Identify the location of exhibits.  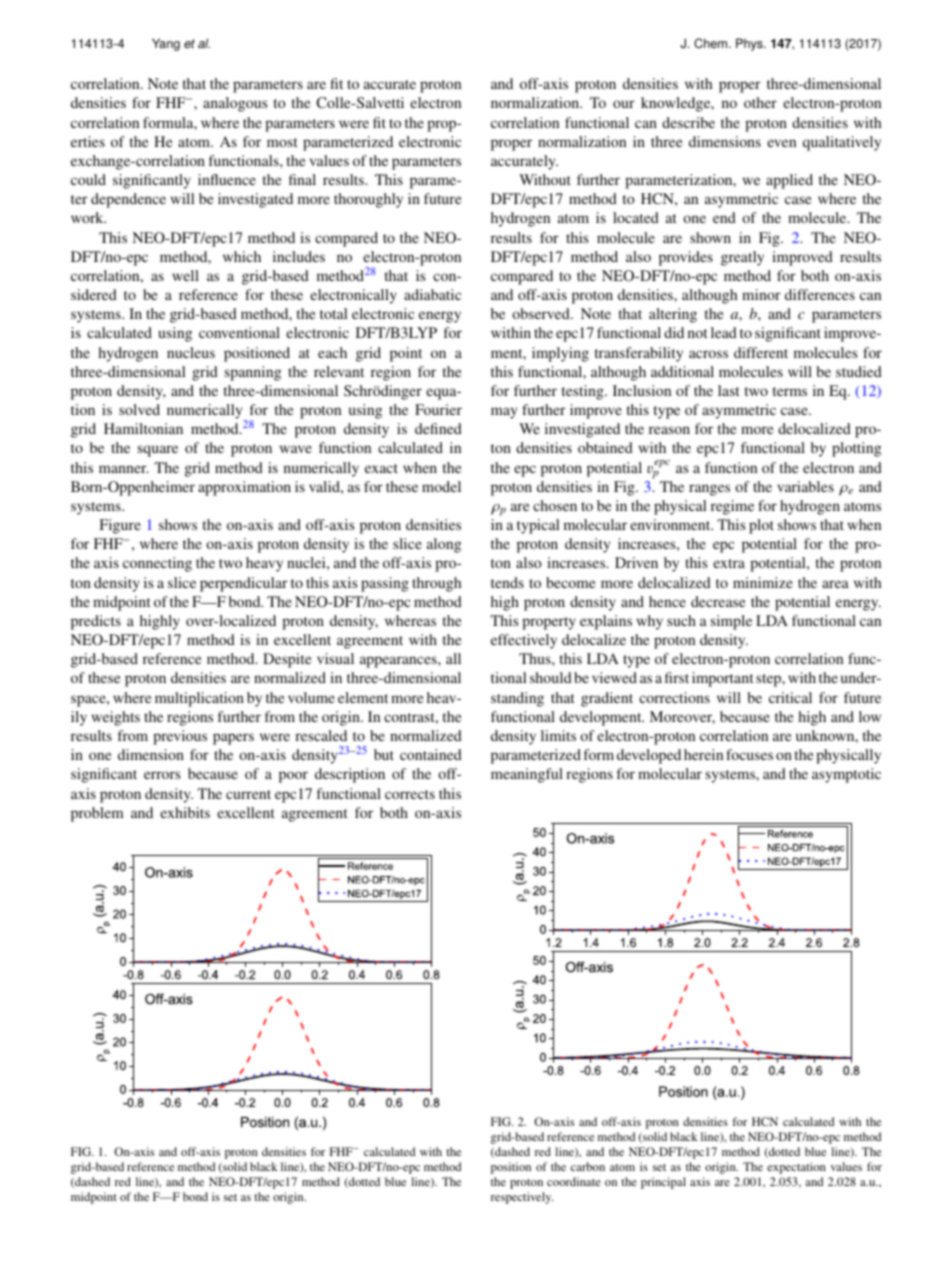
(185, 812).
